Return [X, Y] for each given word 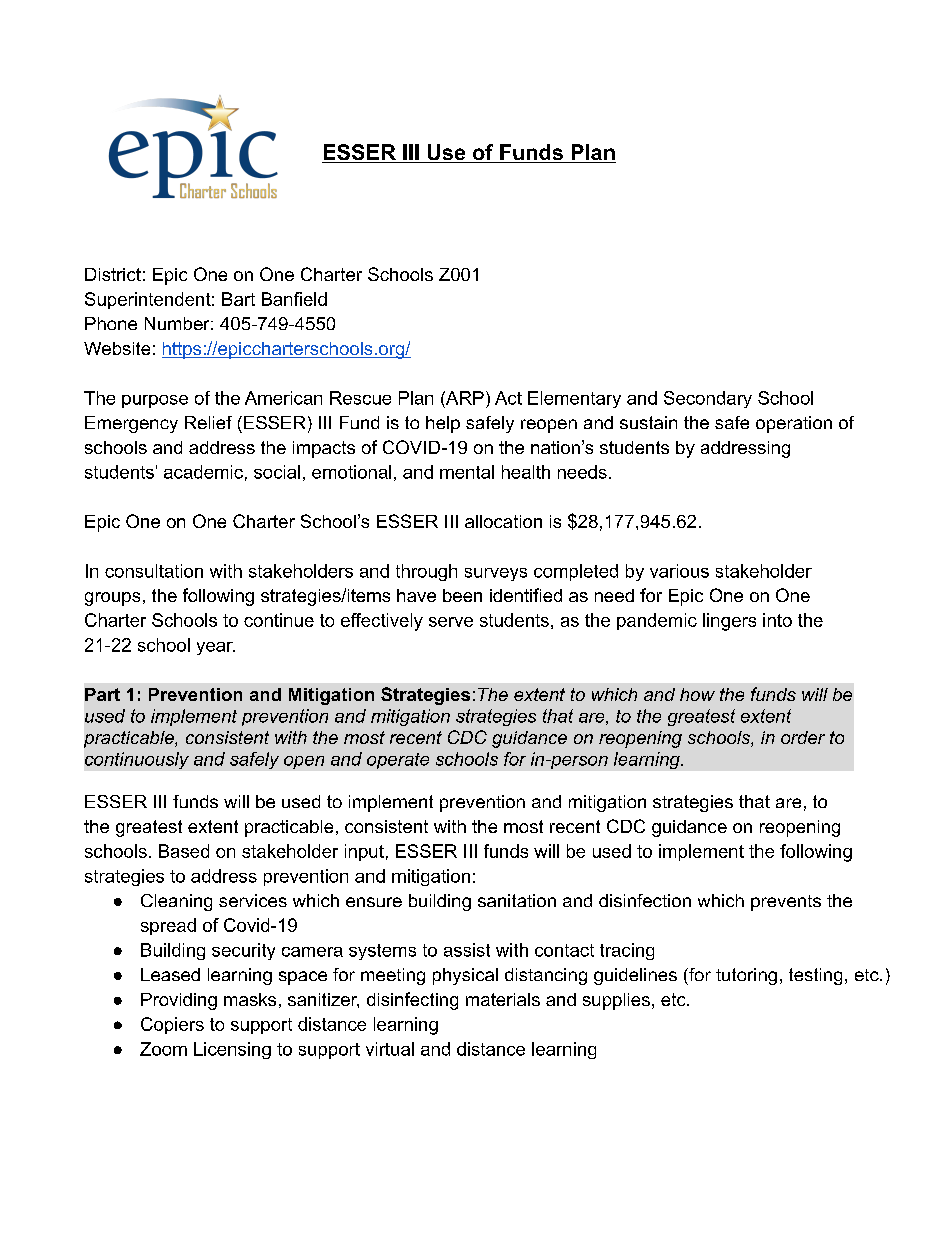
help [443, 424]
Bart [238, 299]
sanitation [517, 900]
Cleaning [176, 902]
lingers [729, 622]
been [462, 595]
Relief [208, 422]
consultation [154, 571]
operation [794, 424]
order [803, 737]
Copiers [172, 1025]
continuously [137, 760]
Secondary [708, 399]
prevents [786, 903]
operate [398, 761]
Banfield [294, 299]
